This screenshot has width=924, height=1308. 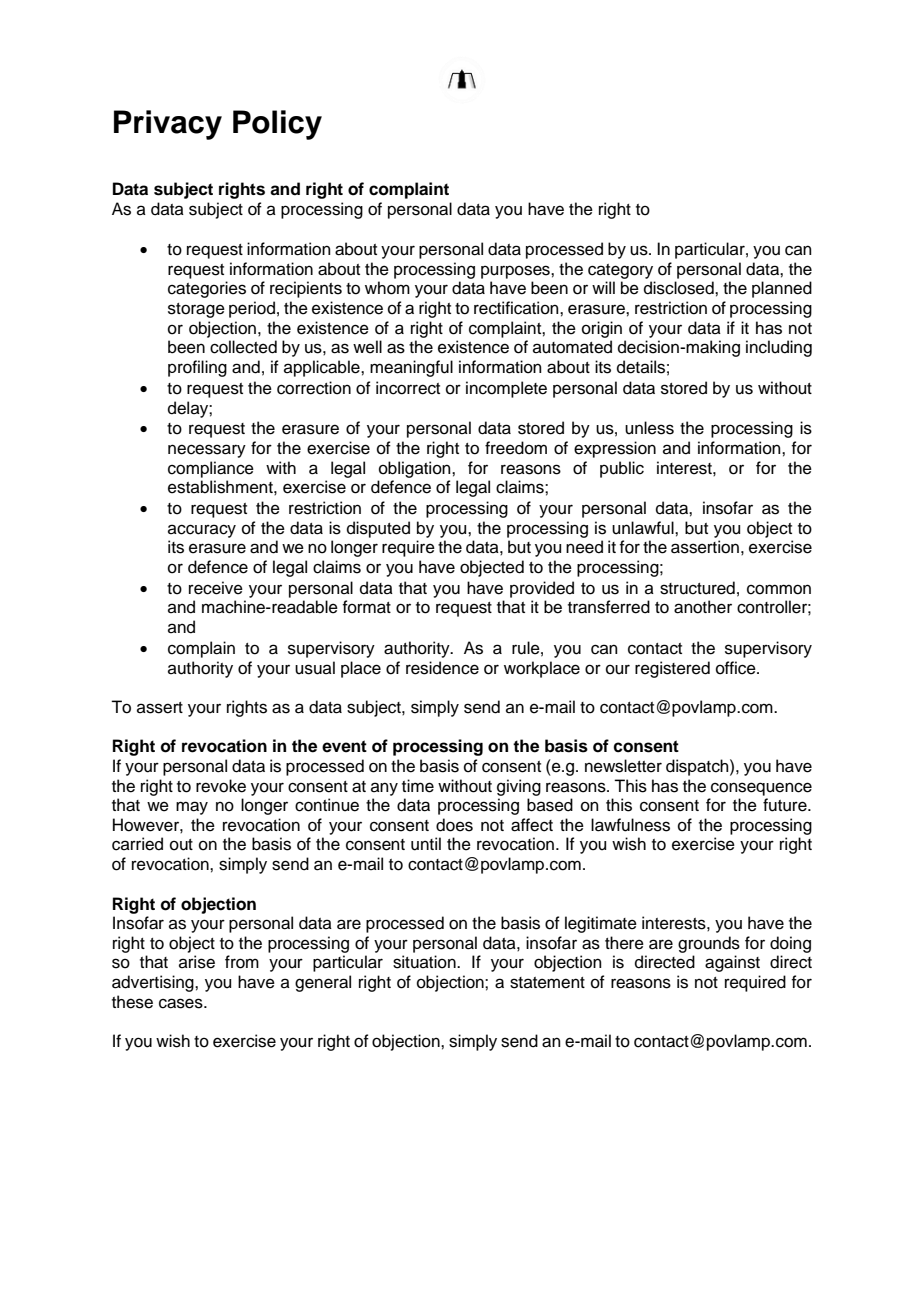 I want to click on office, so click(x=737, y=668).
